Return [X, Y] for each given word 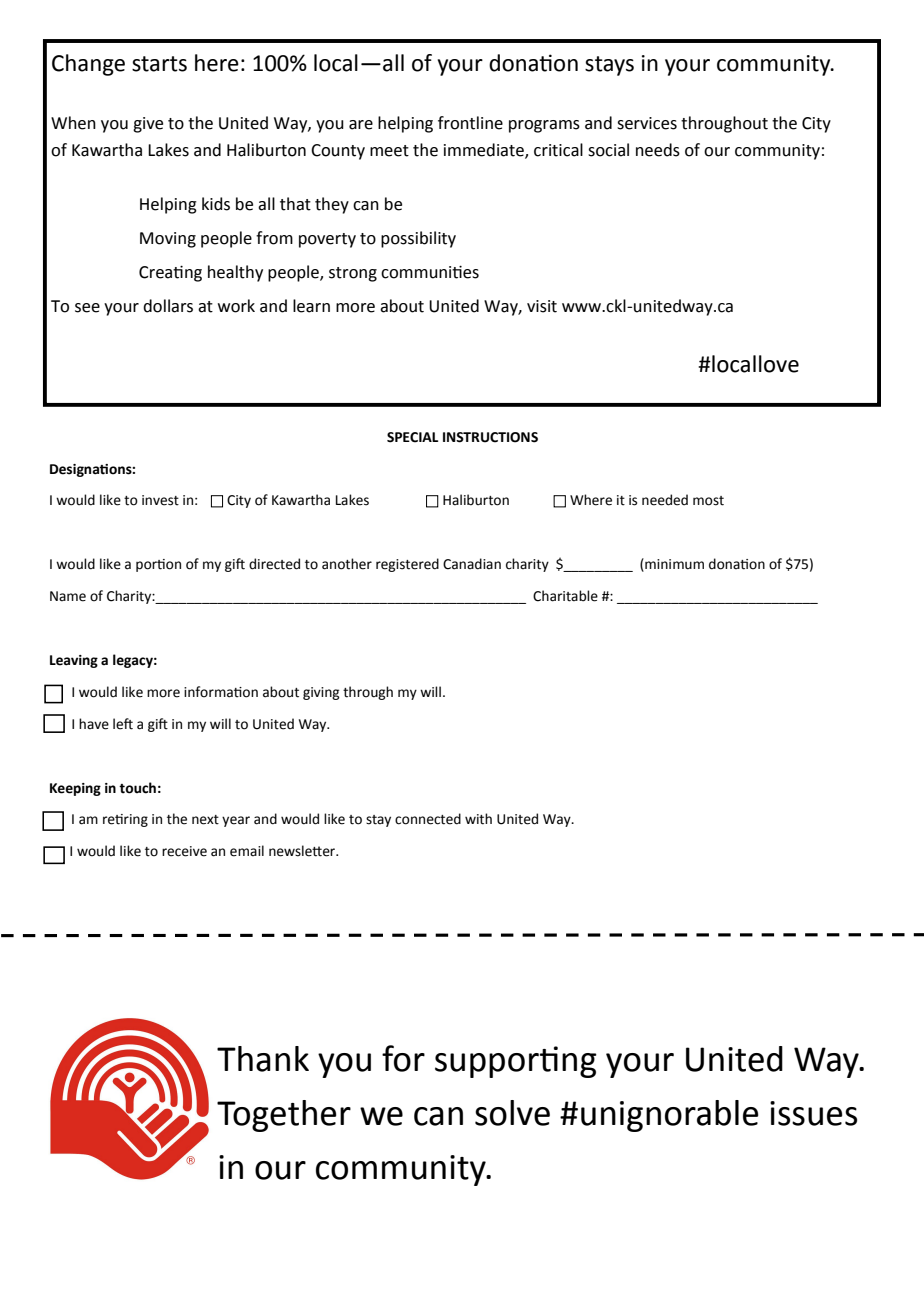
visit [542, 306]
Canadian [472, 564]
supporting [516, 1062]
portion [158, 565]
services [647, 123]
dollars [168, 306]
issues [813, 1113]
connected [428, 819]
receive [184, 851]
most [708, 501]
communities [430, 272]
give [148, 125]
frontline [470, 123]
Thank [263, 1059]
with [478, 819]
